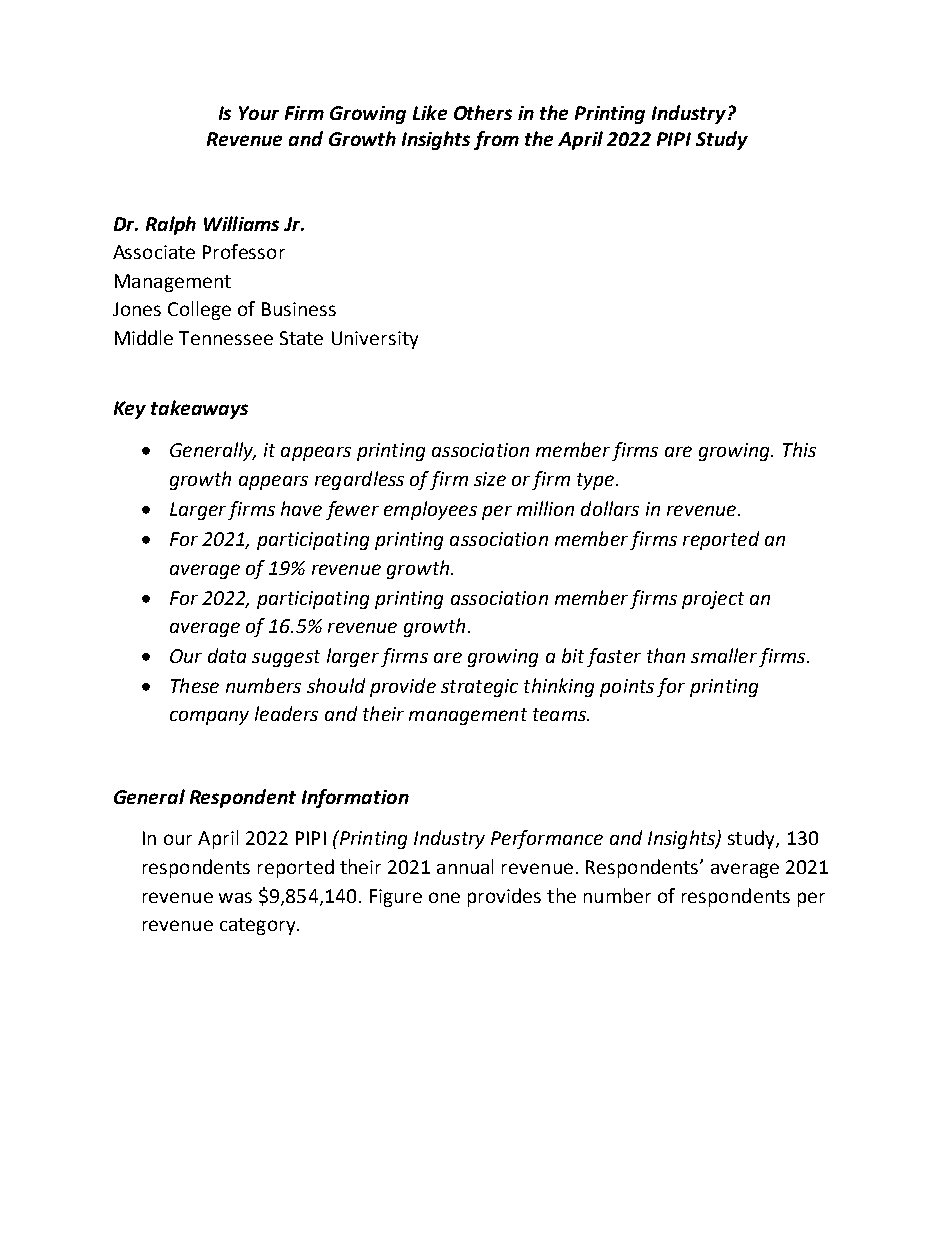 This image has height=1233, width=952. Describe the element at coordinates (724, 655) in the image. I see `smaller` at that location.
